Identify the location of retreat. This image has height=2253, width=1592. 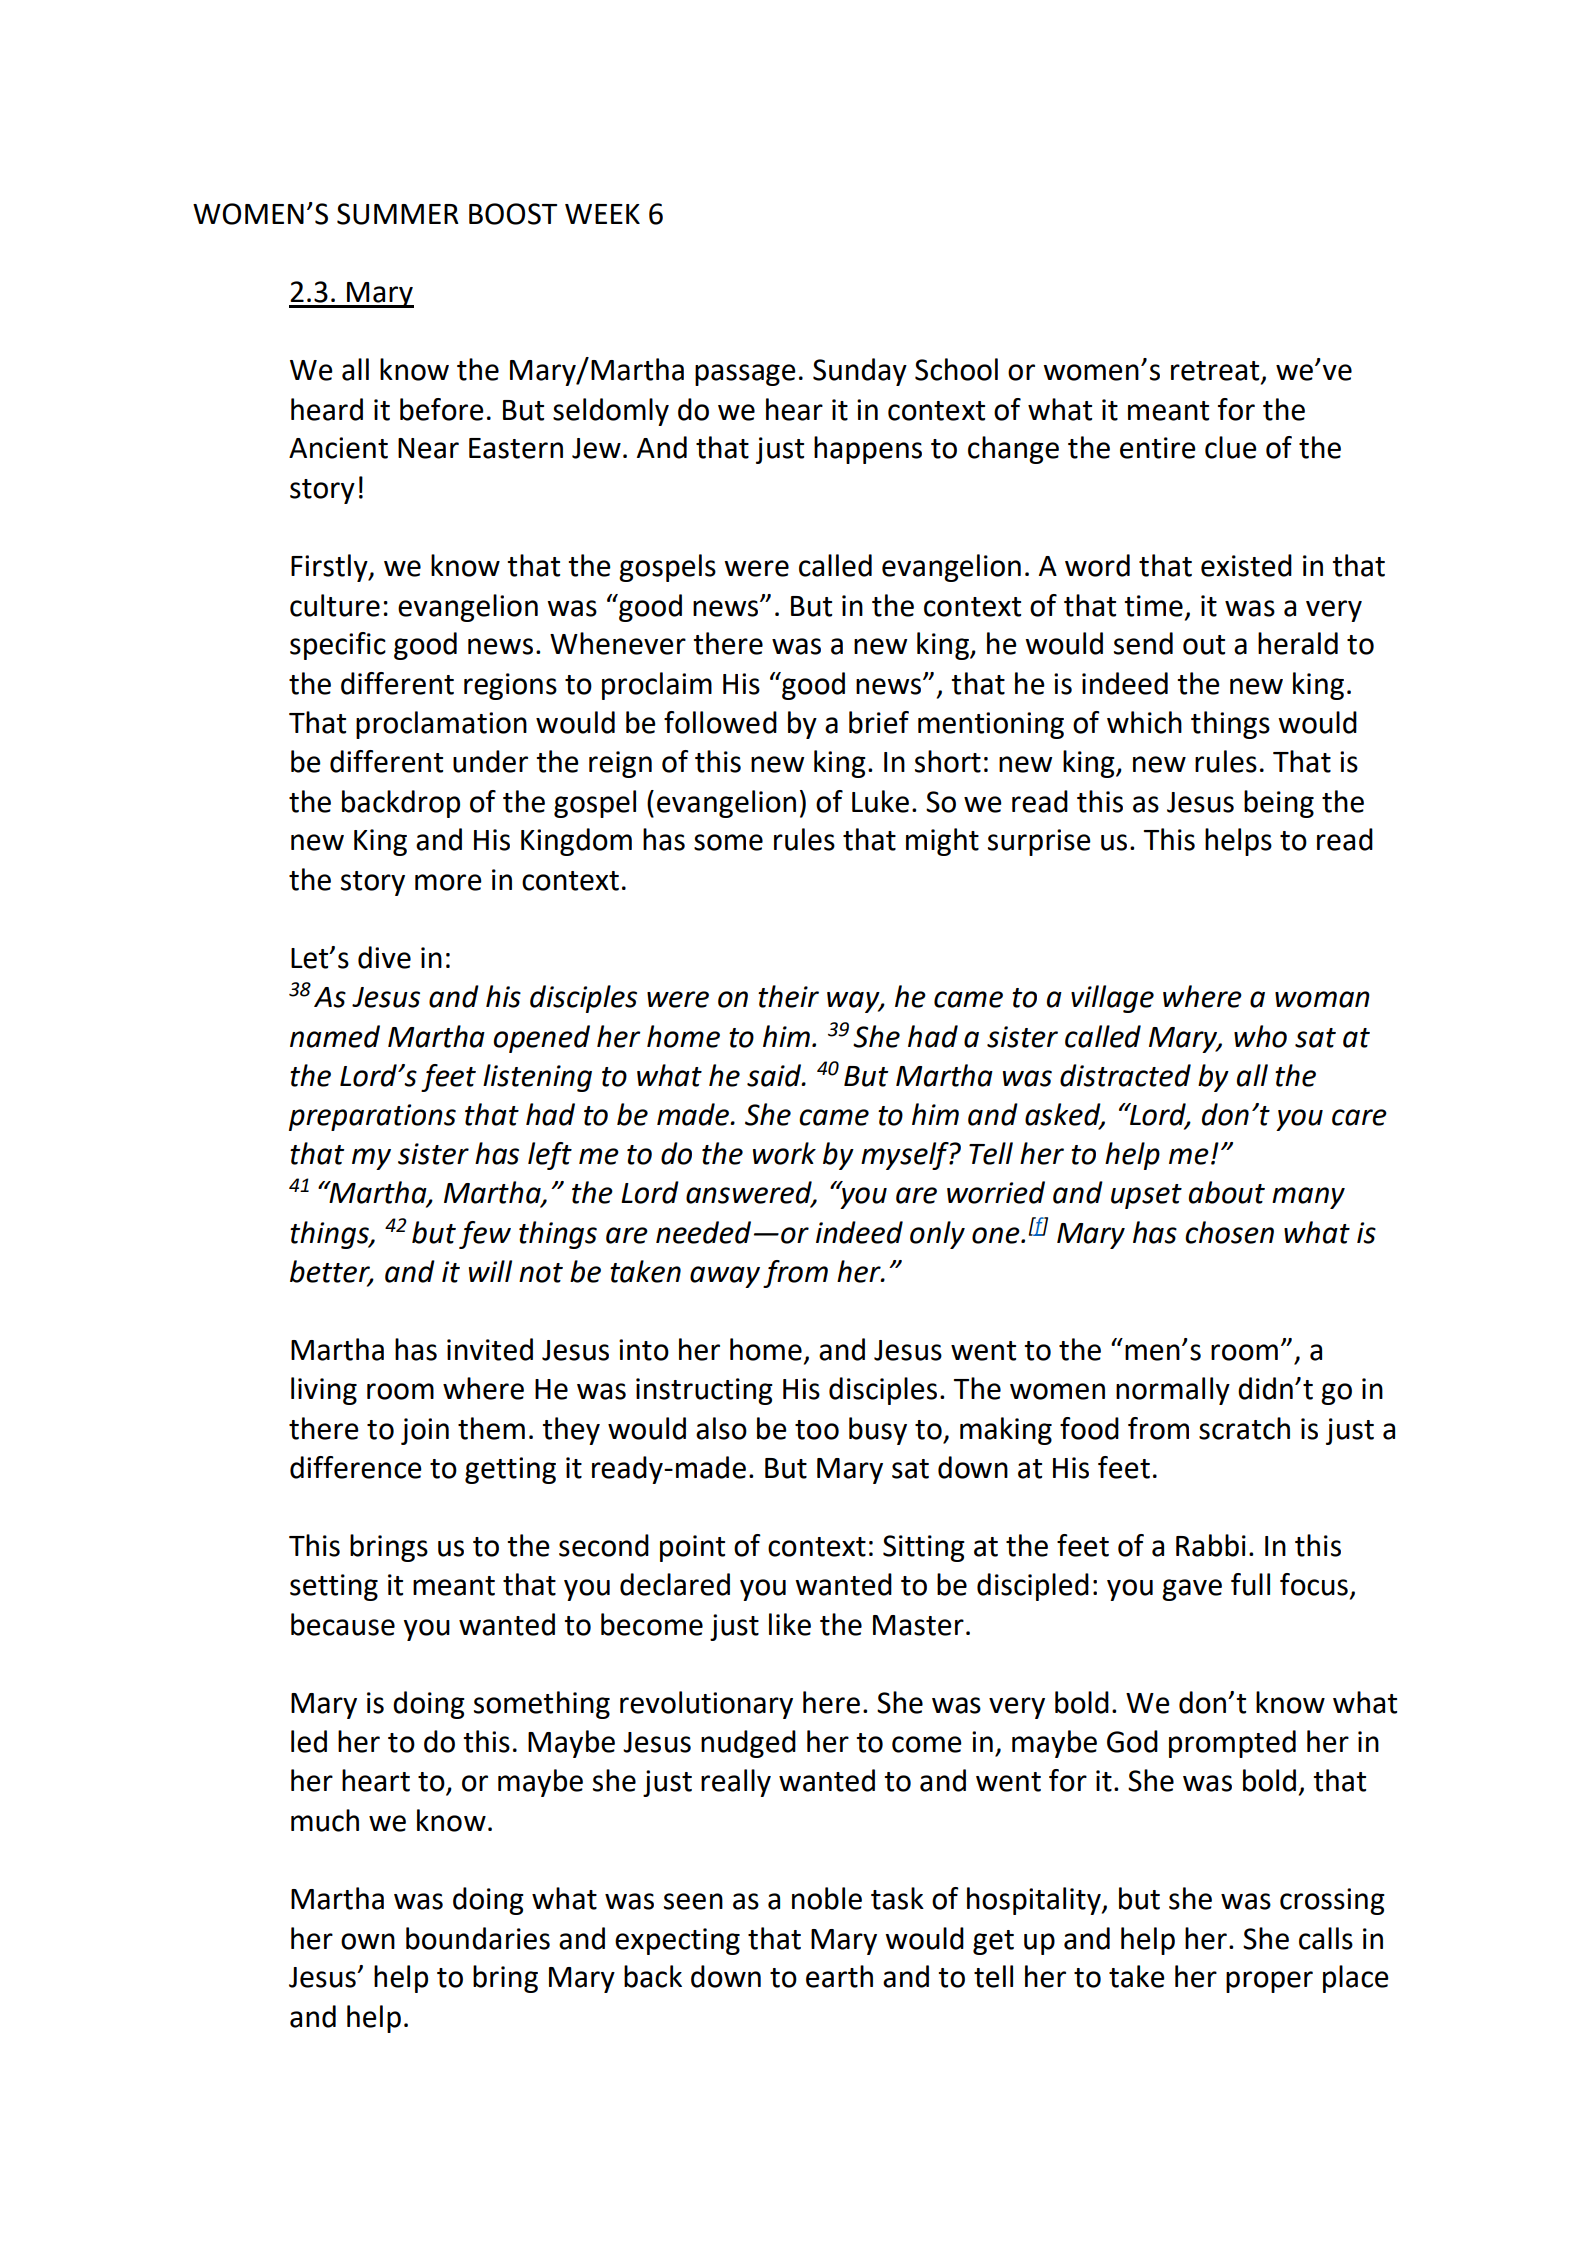
(1216, 372).
